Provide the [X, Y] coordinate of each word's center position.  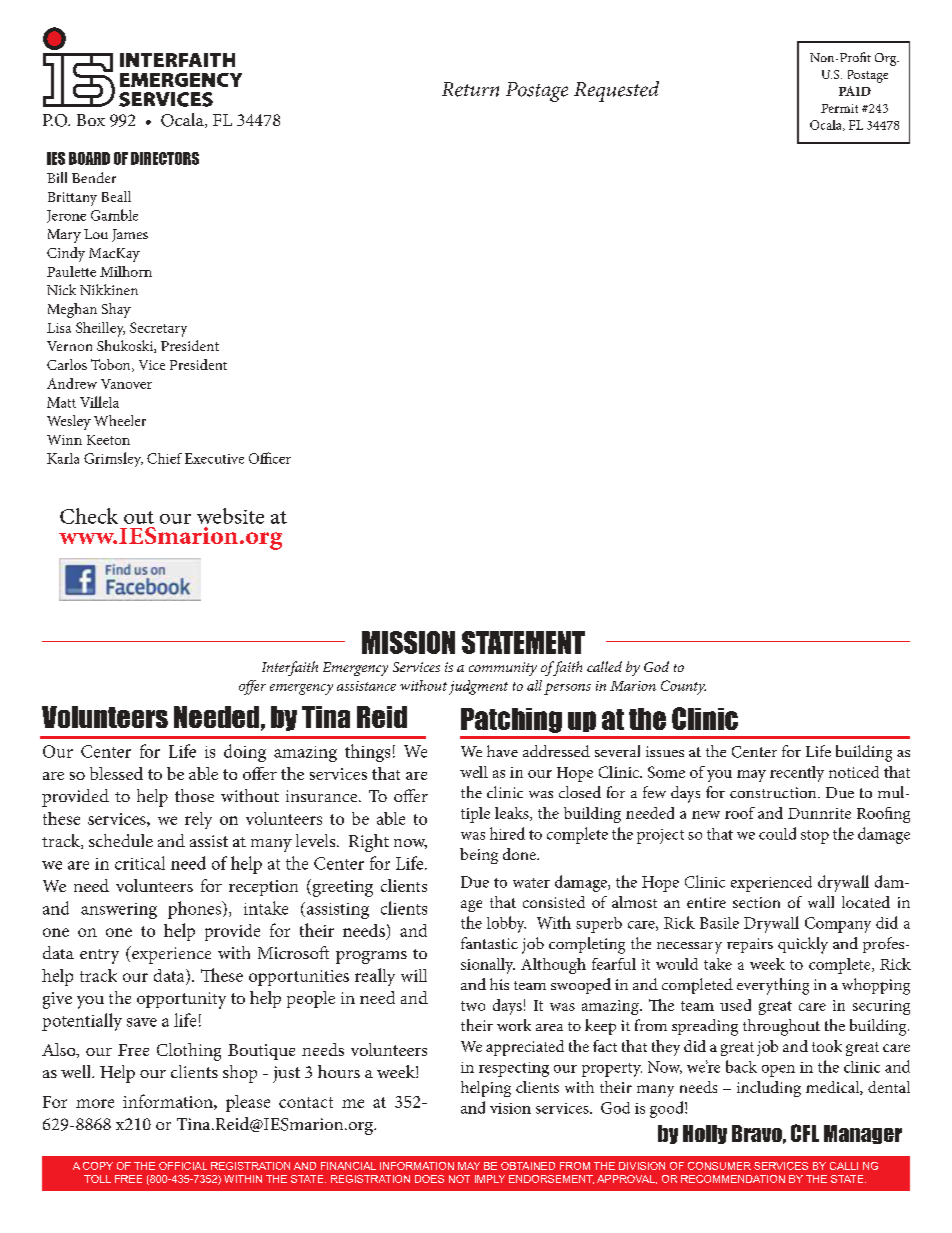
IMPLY [490, 1179]
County [683, 687]
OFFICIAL [183, 1166]
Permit [839, 108]
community [503, 669]
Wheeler [120, 420]
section [756, 902]
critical [140, 863]
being [479, 856]
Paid [855, 91]
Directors [165, 158]
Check [89, 516]
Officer [270, 458]
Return [470, 89]
